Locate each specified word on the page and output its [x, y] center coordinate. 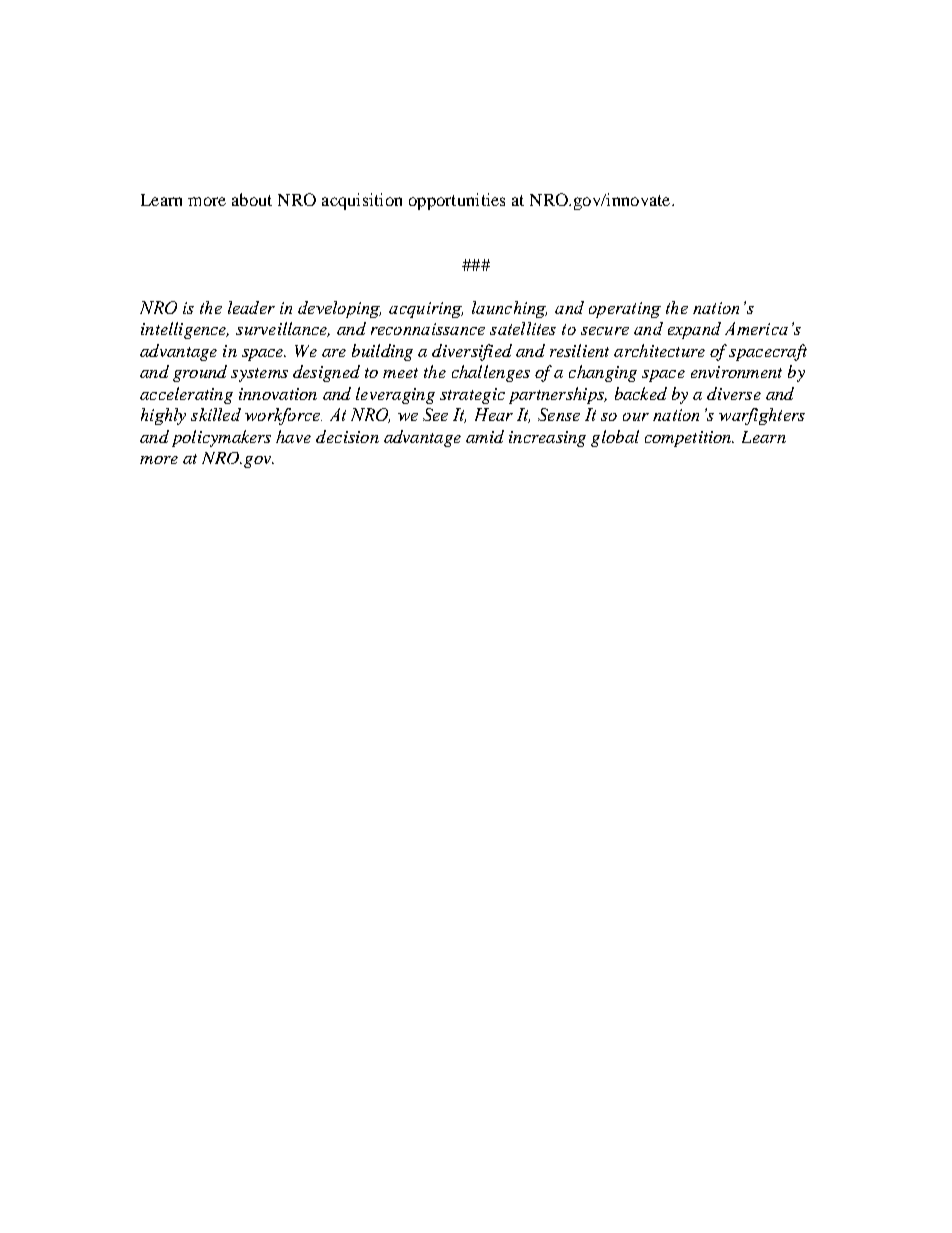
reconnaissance [428, 329]
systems [259, 375]
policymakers [221, 438]
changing [603, 373]
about [252, 199]
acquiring [426, 310]
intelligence [185, 330]
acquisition [362, 201]
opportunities [457, 201]
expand [694, 330]
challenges [491, 373]
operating [625, 310]
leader [251, 307]
